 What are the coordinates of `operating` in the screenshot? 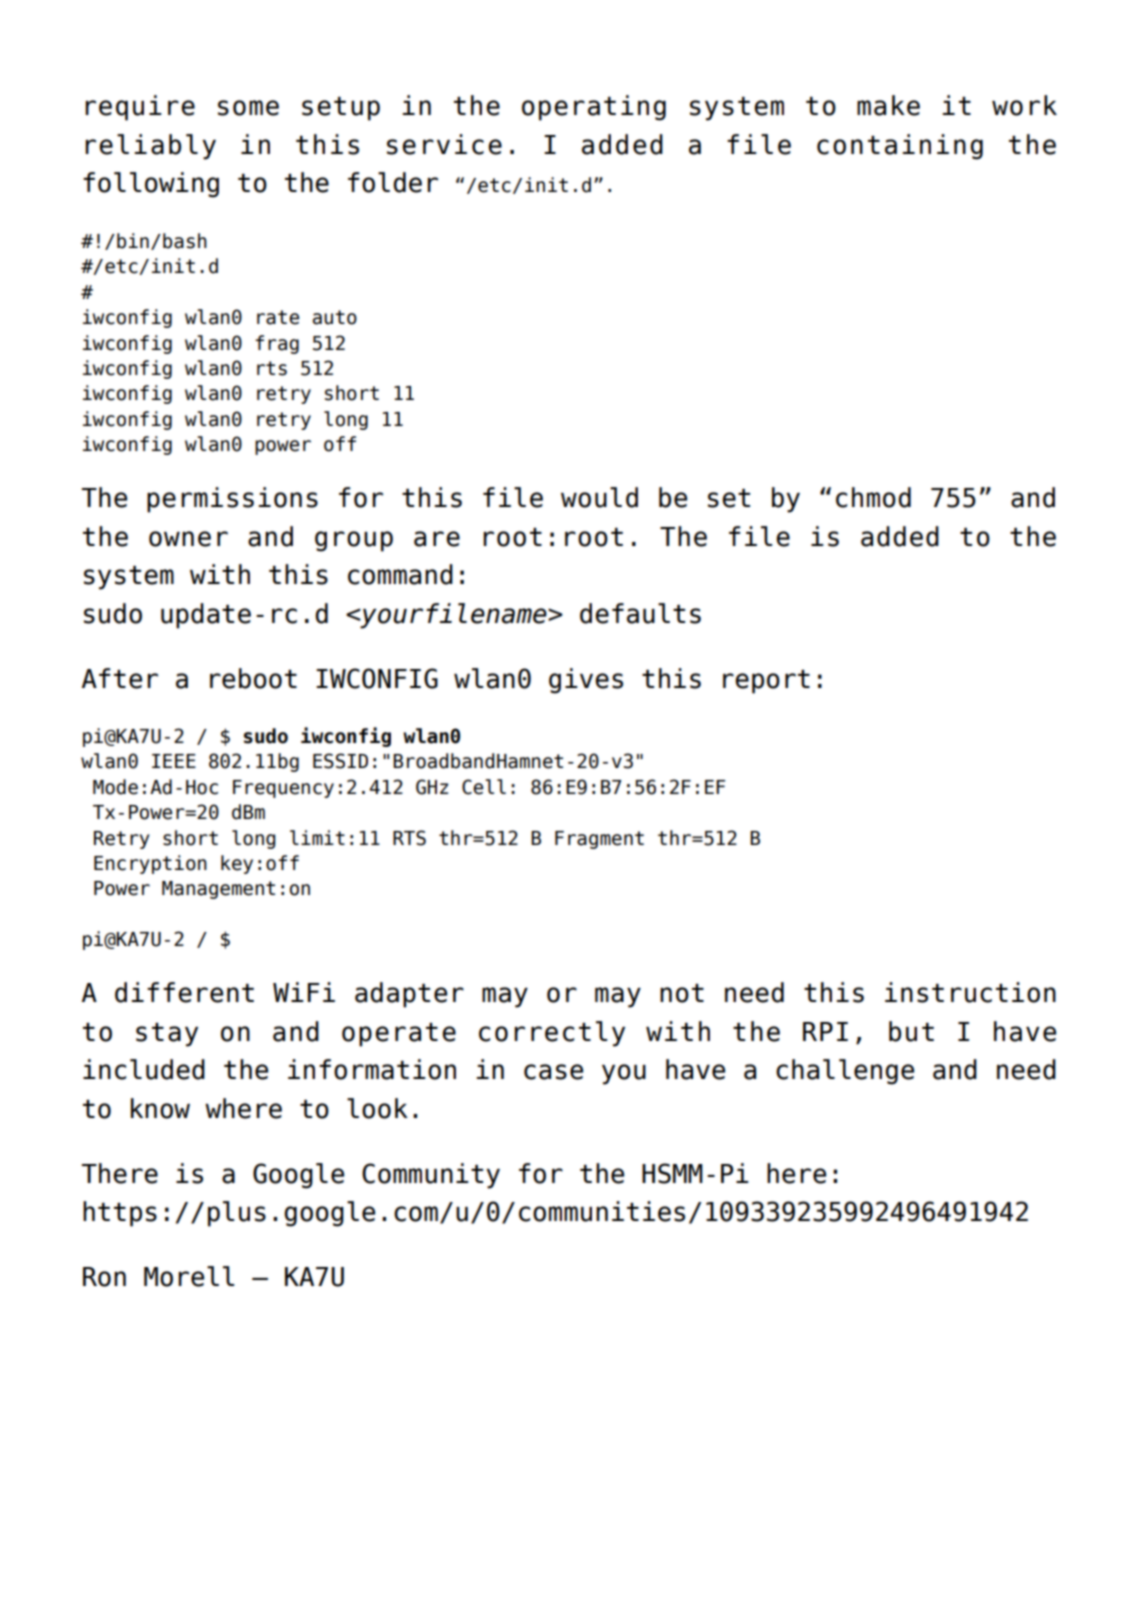 It's located at (594, 108).
